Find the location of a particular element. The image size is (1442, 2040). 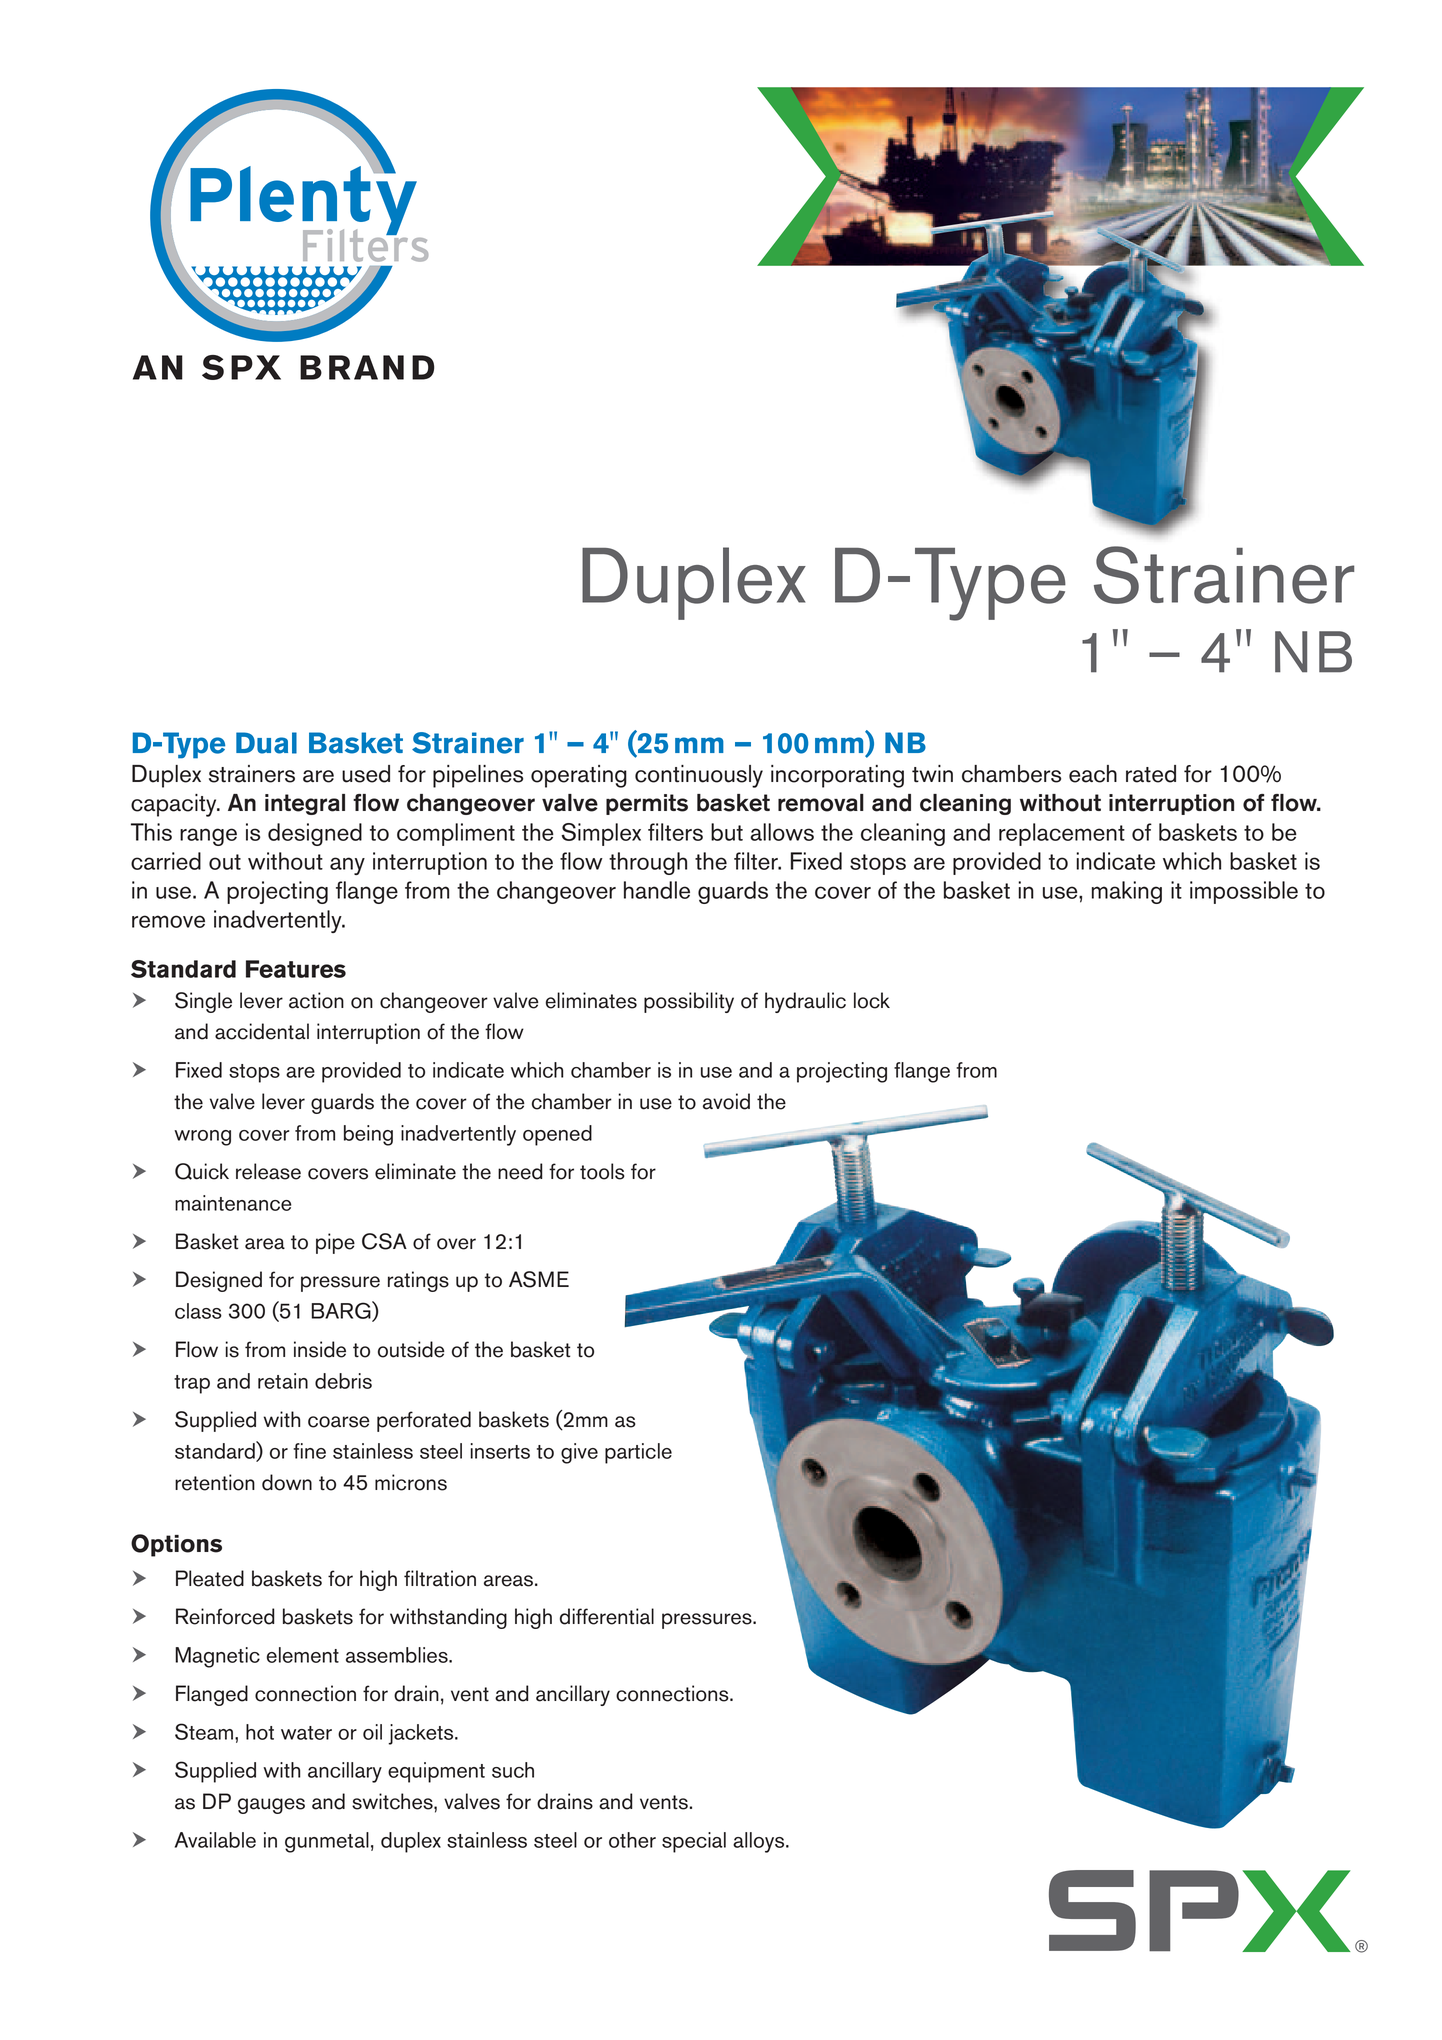

integral is located at coordinates (305, 804).
